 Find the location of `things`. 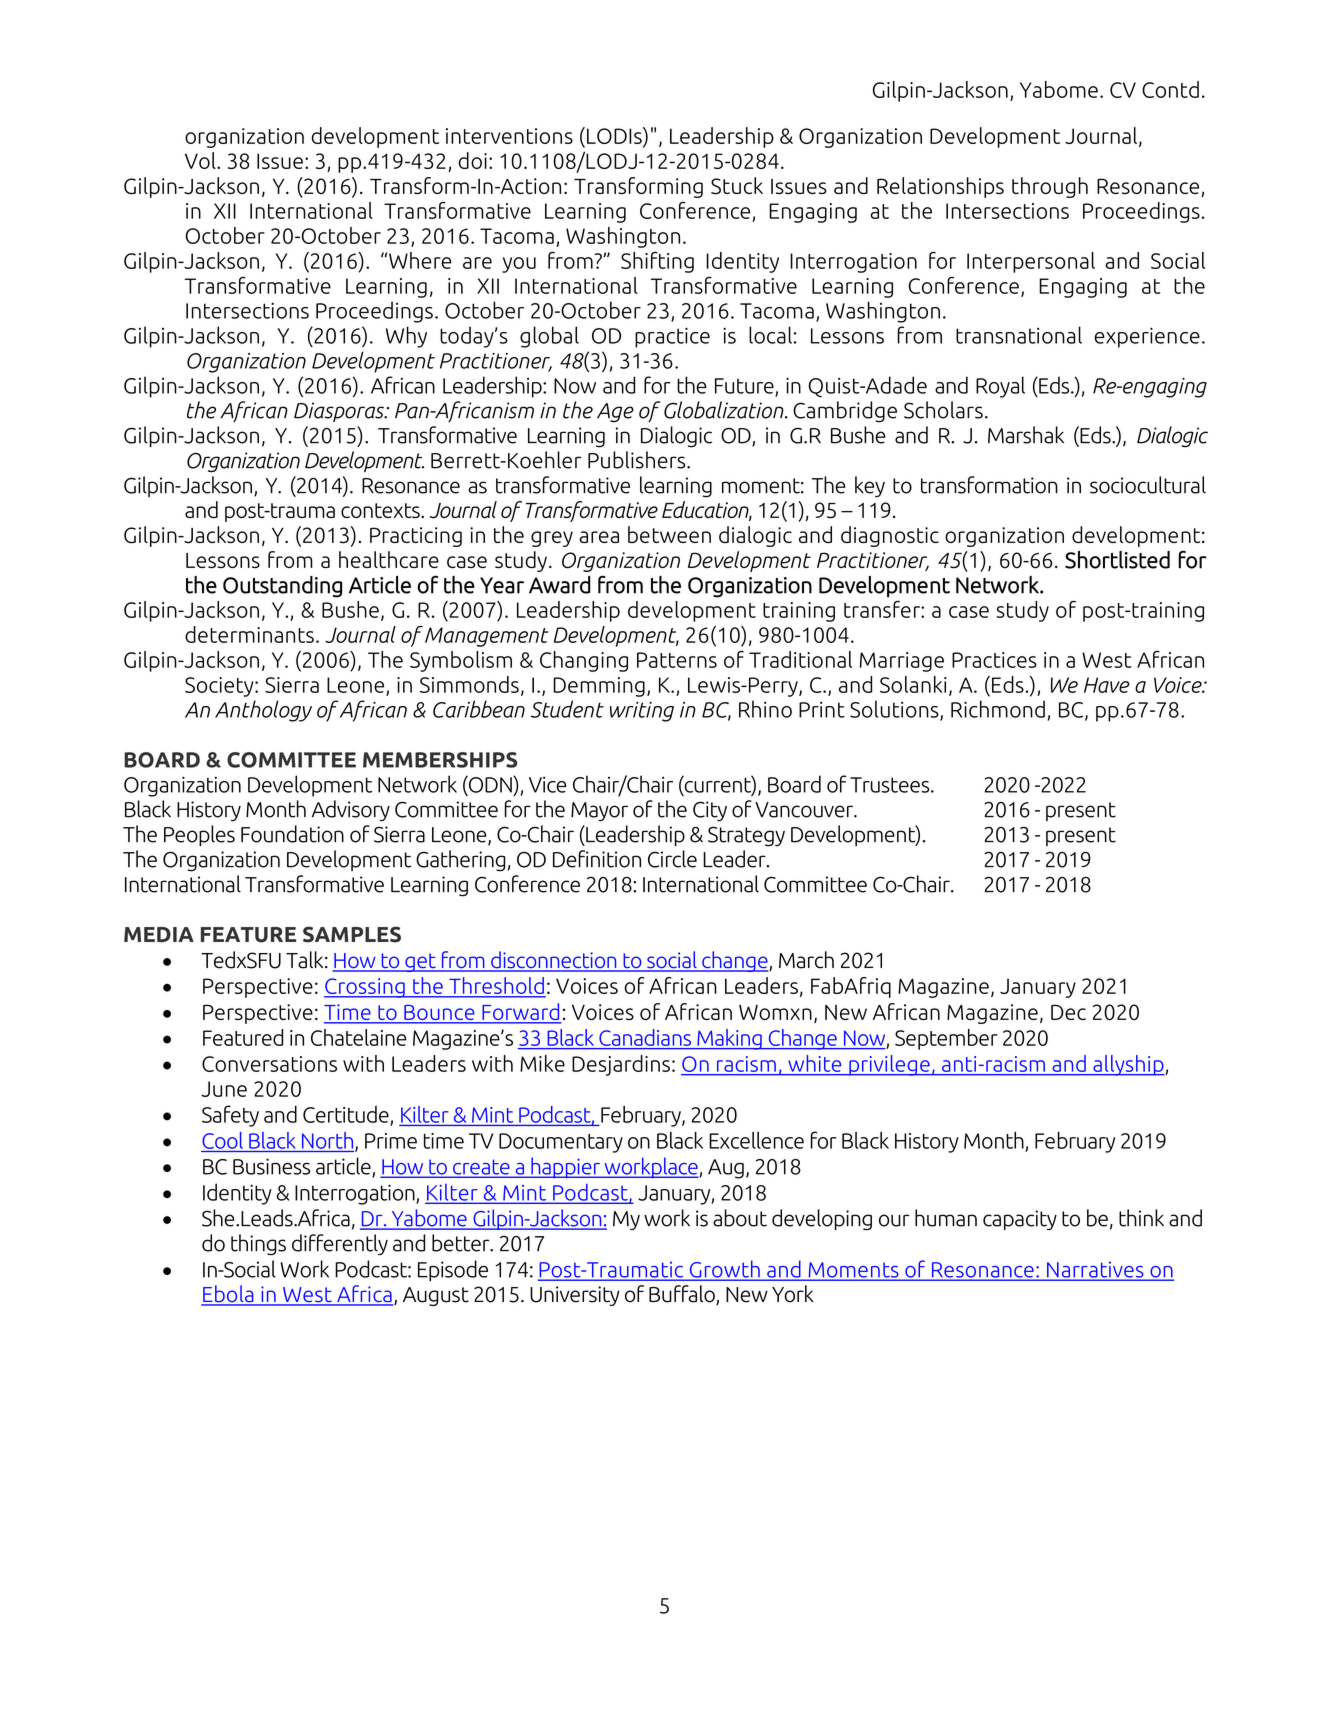

things is located at coordinates (258, 1244).
